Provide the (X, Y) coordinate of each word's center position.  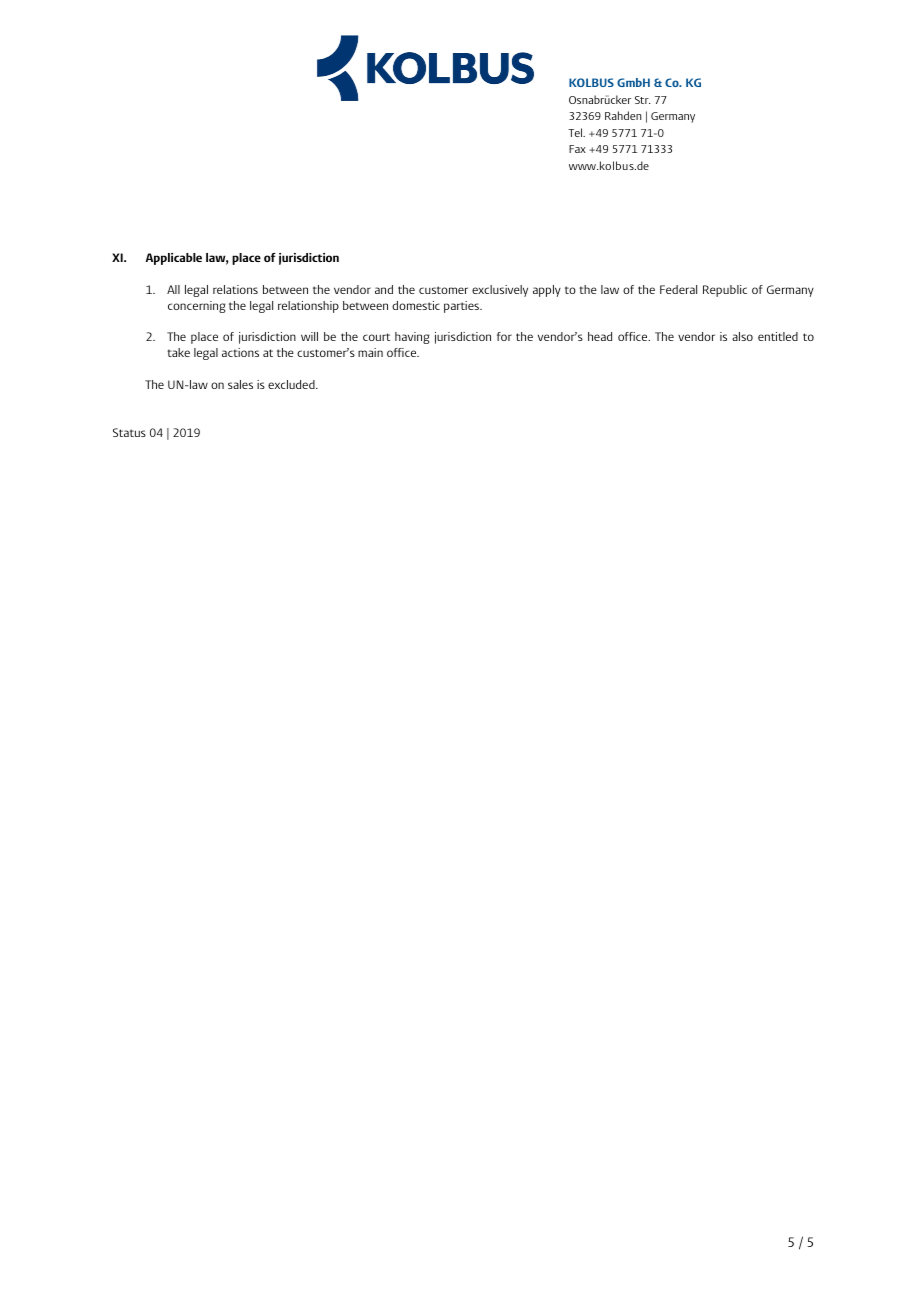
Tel (576, 132)
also (742, 336)
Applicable (174, 259)
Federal (678, 289)
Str (643, 100)
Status (129, 432)
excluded (292, 384)
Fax (577, 149)
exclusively (500, 291)
